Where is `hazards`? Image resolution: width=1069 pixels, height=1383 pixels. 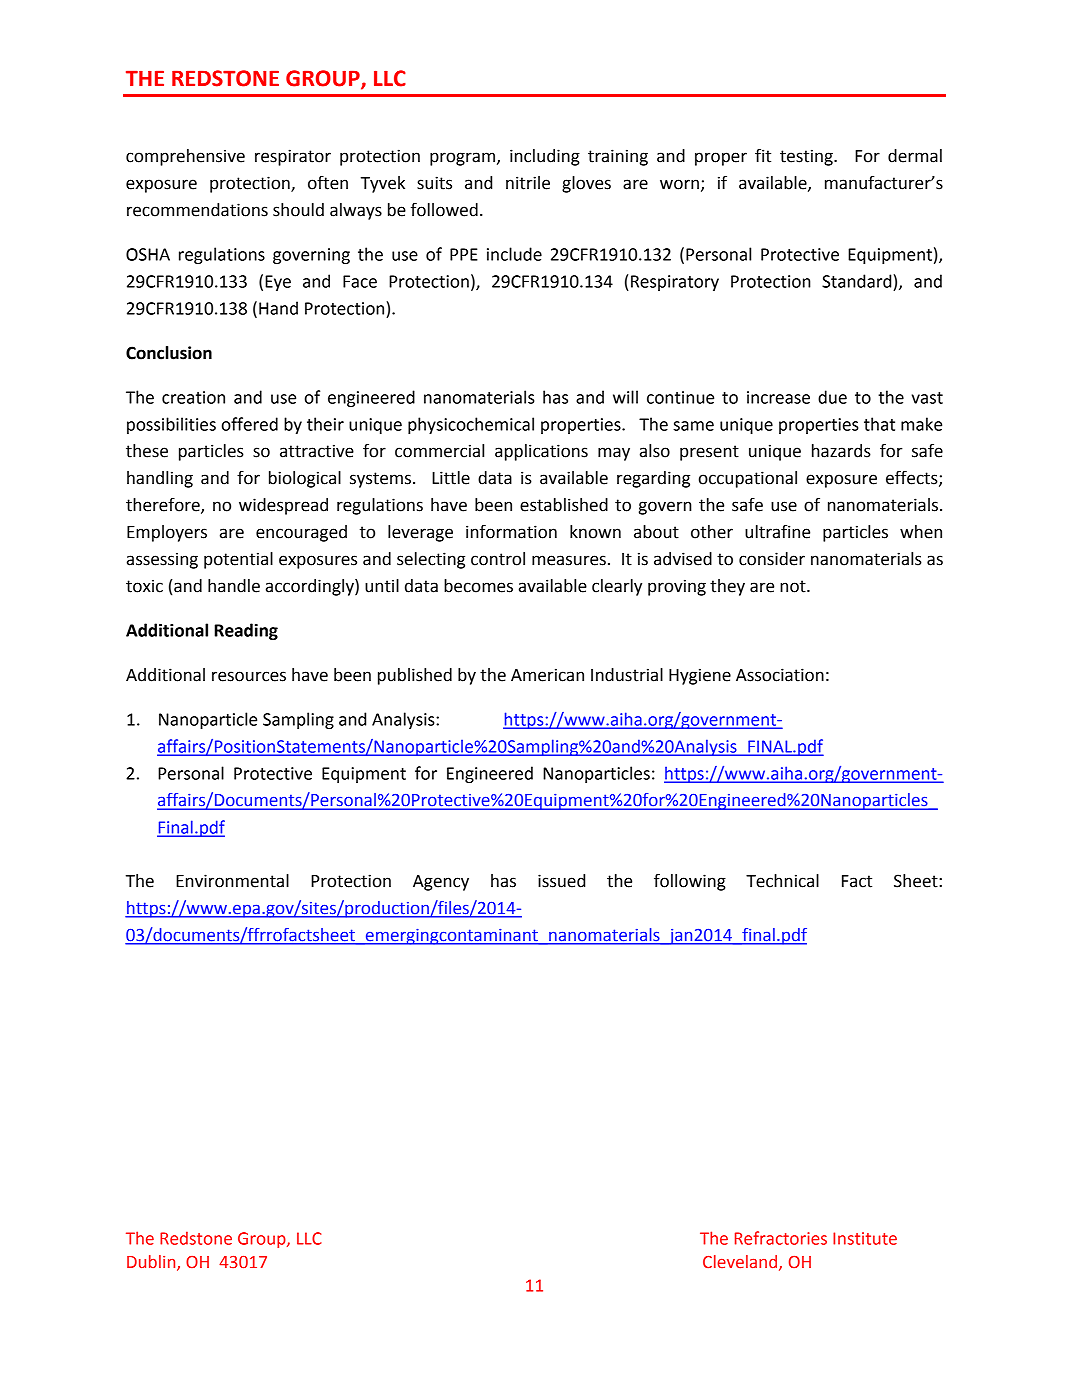 hazards is located at coordinates (841, 451).
